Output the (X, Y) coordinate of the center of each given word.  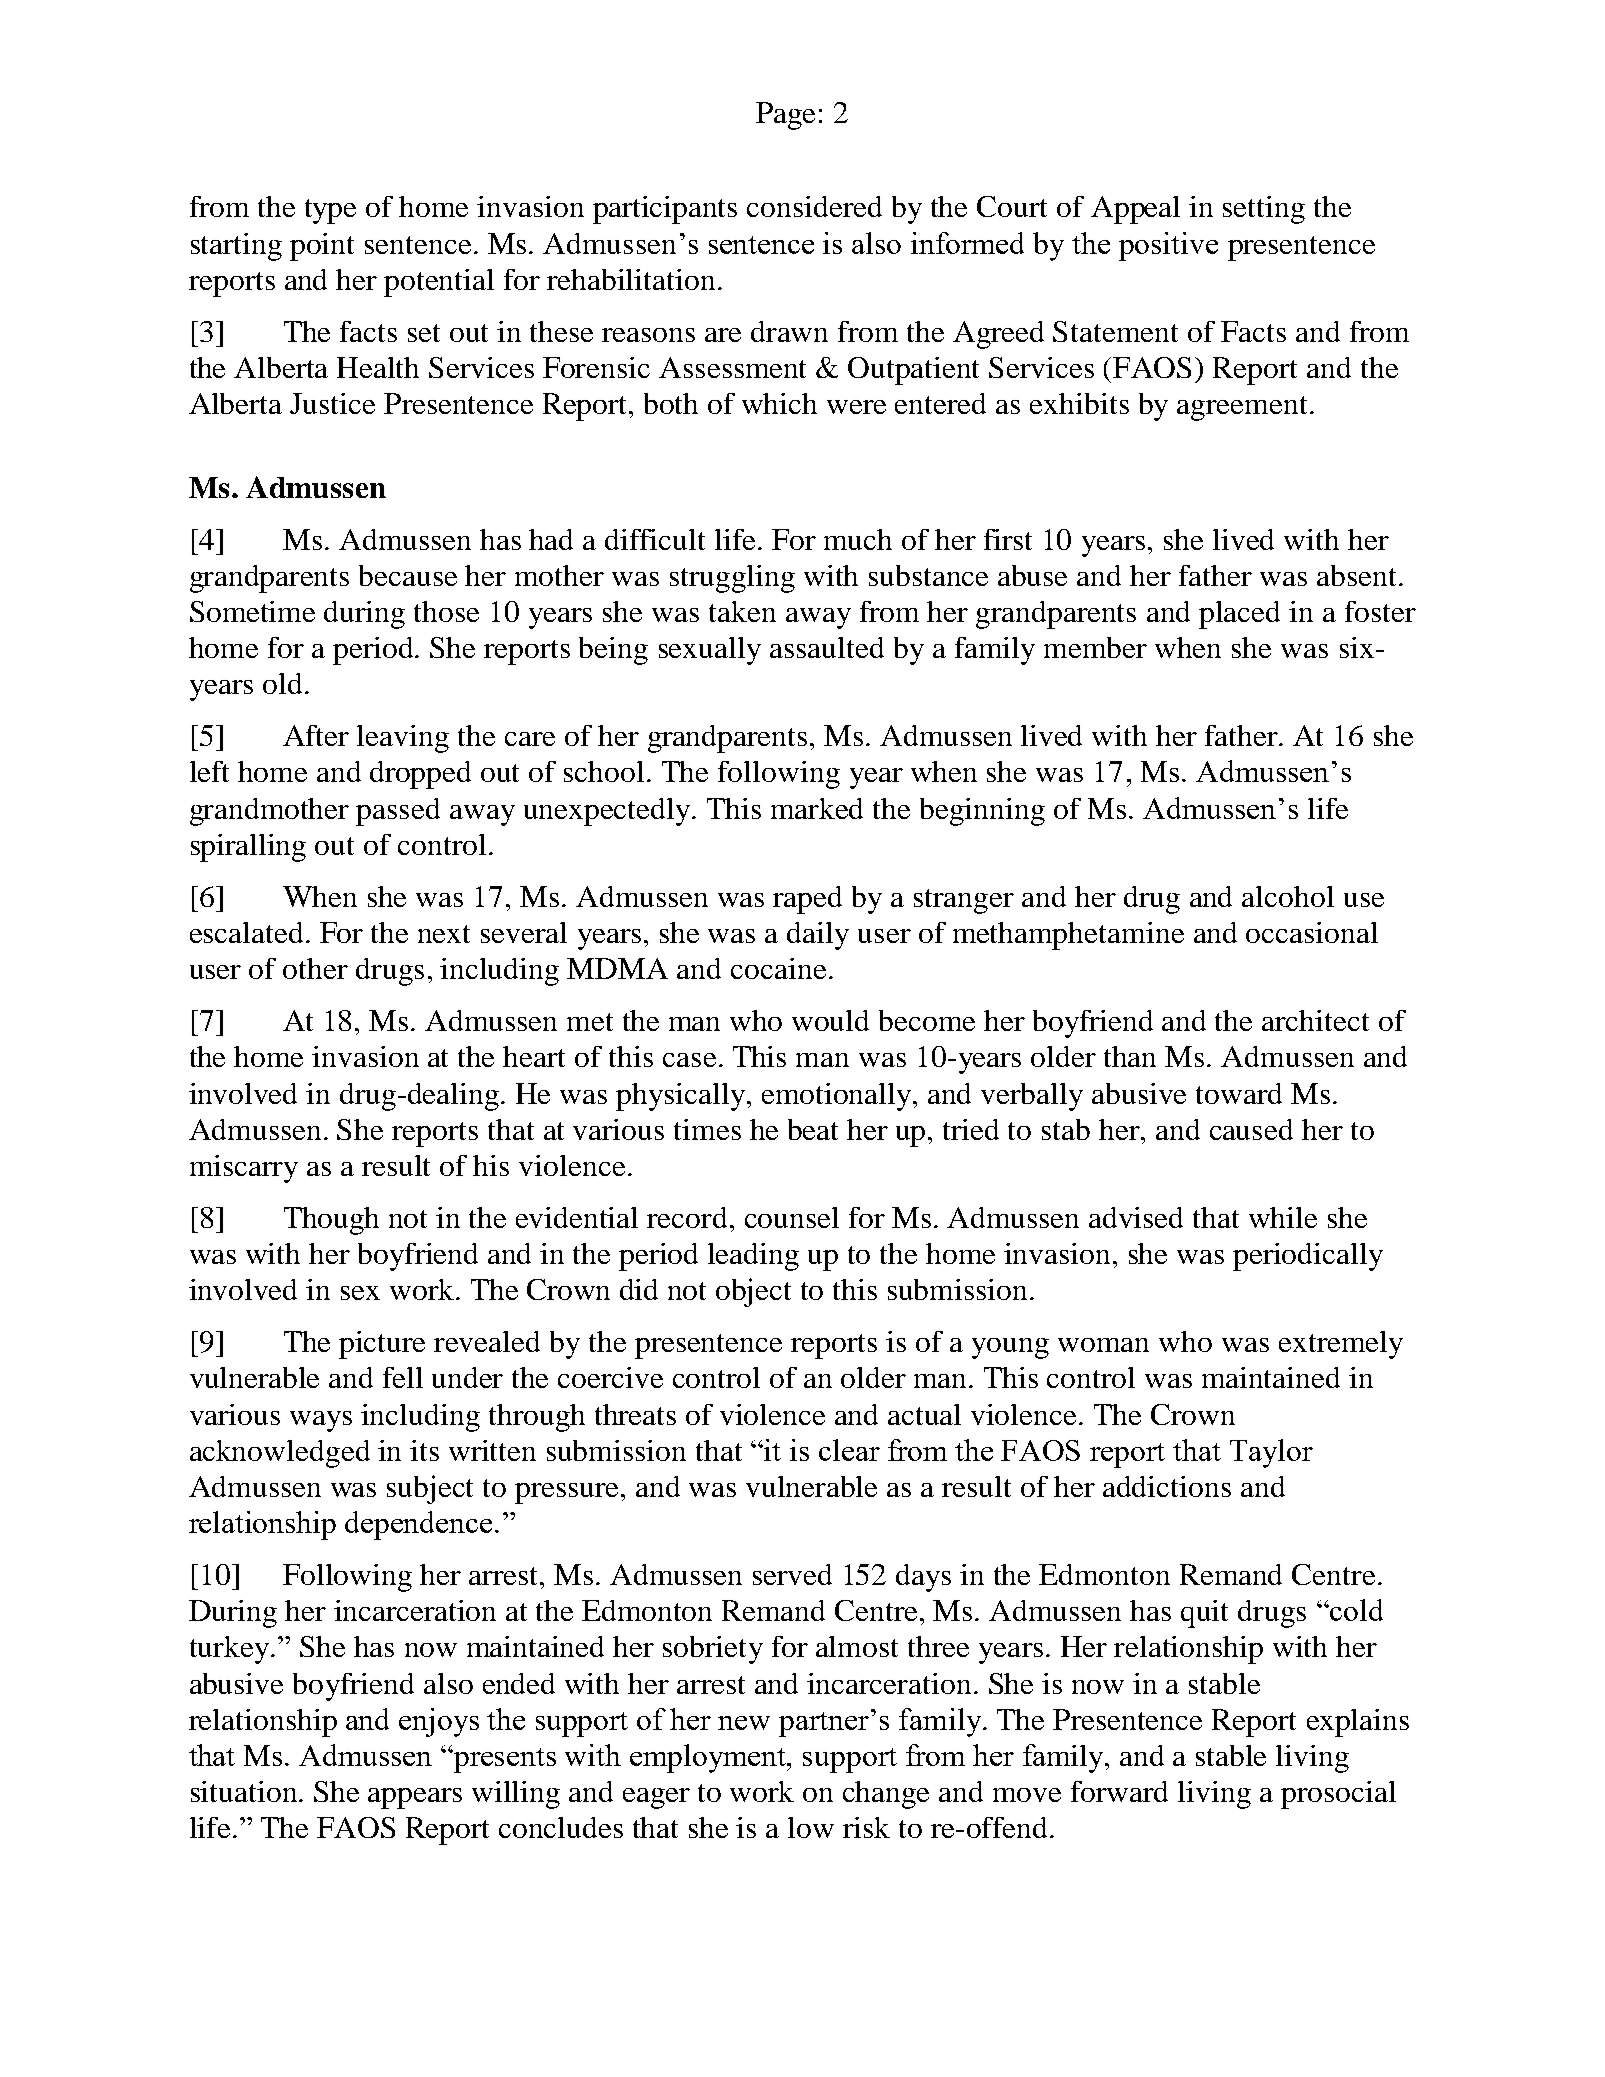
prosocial (1338, 1795)
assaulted (827, 647)
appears (415, 1798)
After (316, 735)
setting (1264, 210)
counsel (792, 1217)
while (1283, 1217)
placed (1239, 615)
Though (331, 1221)
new (744, 1723)
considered (814, 206)
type (330, 211)
